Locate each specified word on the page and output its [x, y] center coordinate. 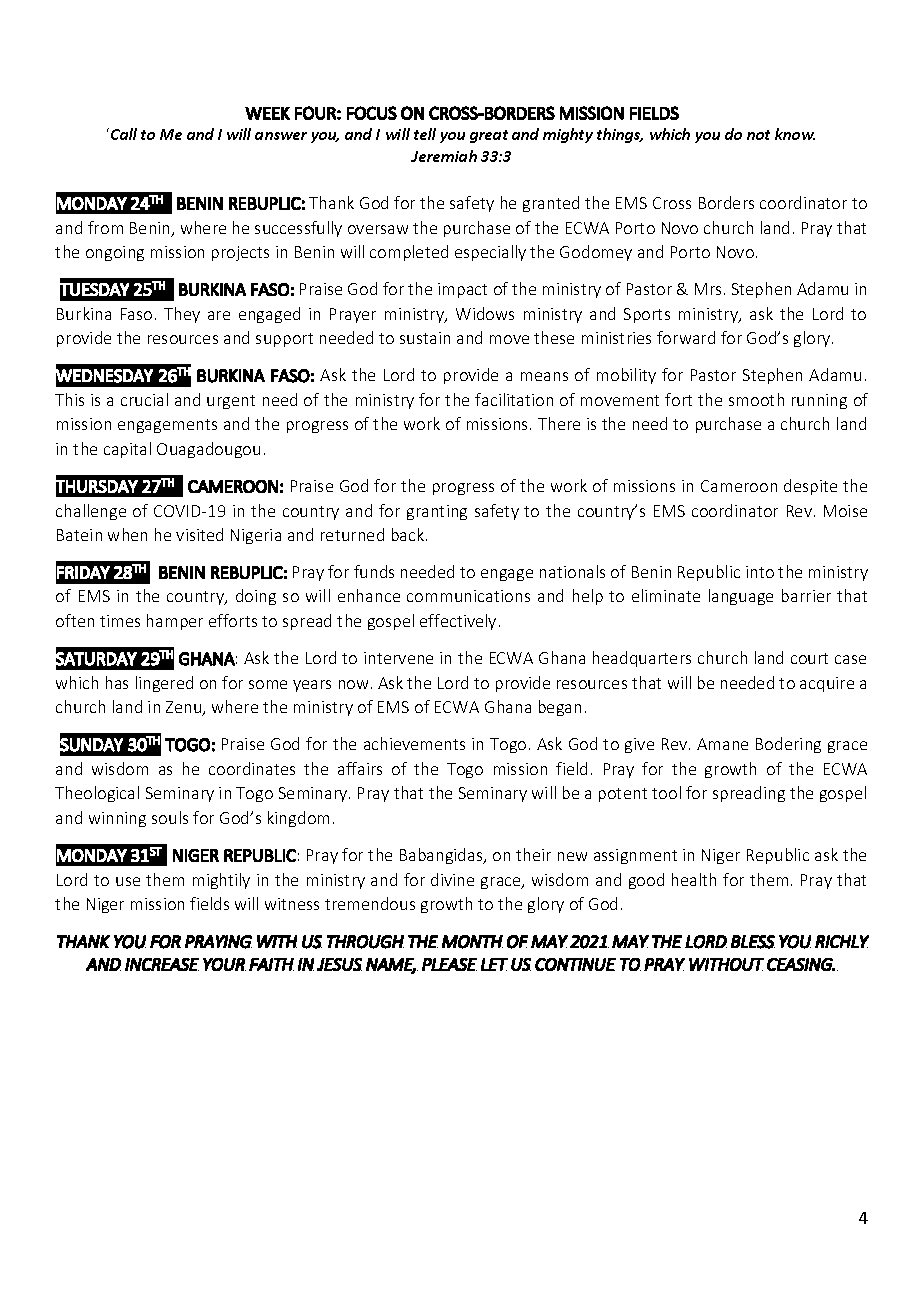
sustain [425, 338]
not [758, 135]
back [409, 534]
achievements [414, 743]
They [182, 315]
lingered [164, 684]
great [489, 136]
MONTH [472, 942]
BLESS [753, 942]
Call [124, 134]
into [760, 572]
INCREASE [162, 964]
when [127, 534]
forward [686, 337]
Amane [722, 744]
